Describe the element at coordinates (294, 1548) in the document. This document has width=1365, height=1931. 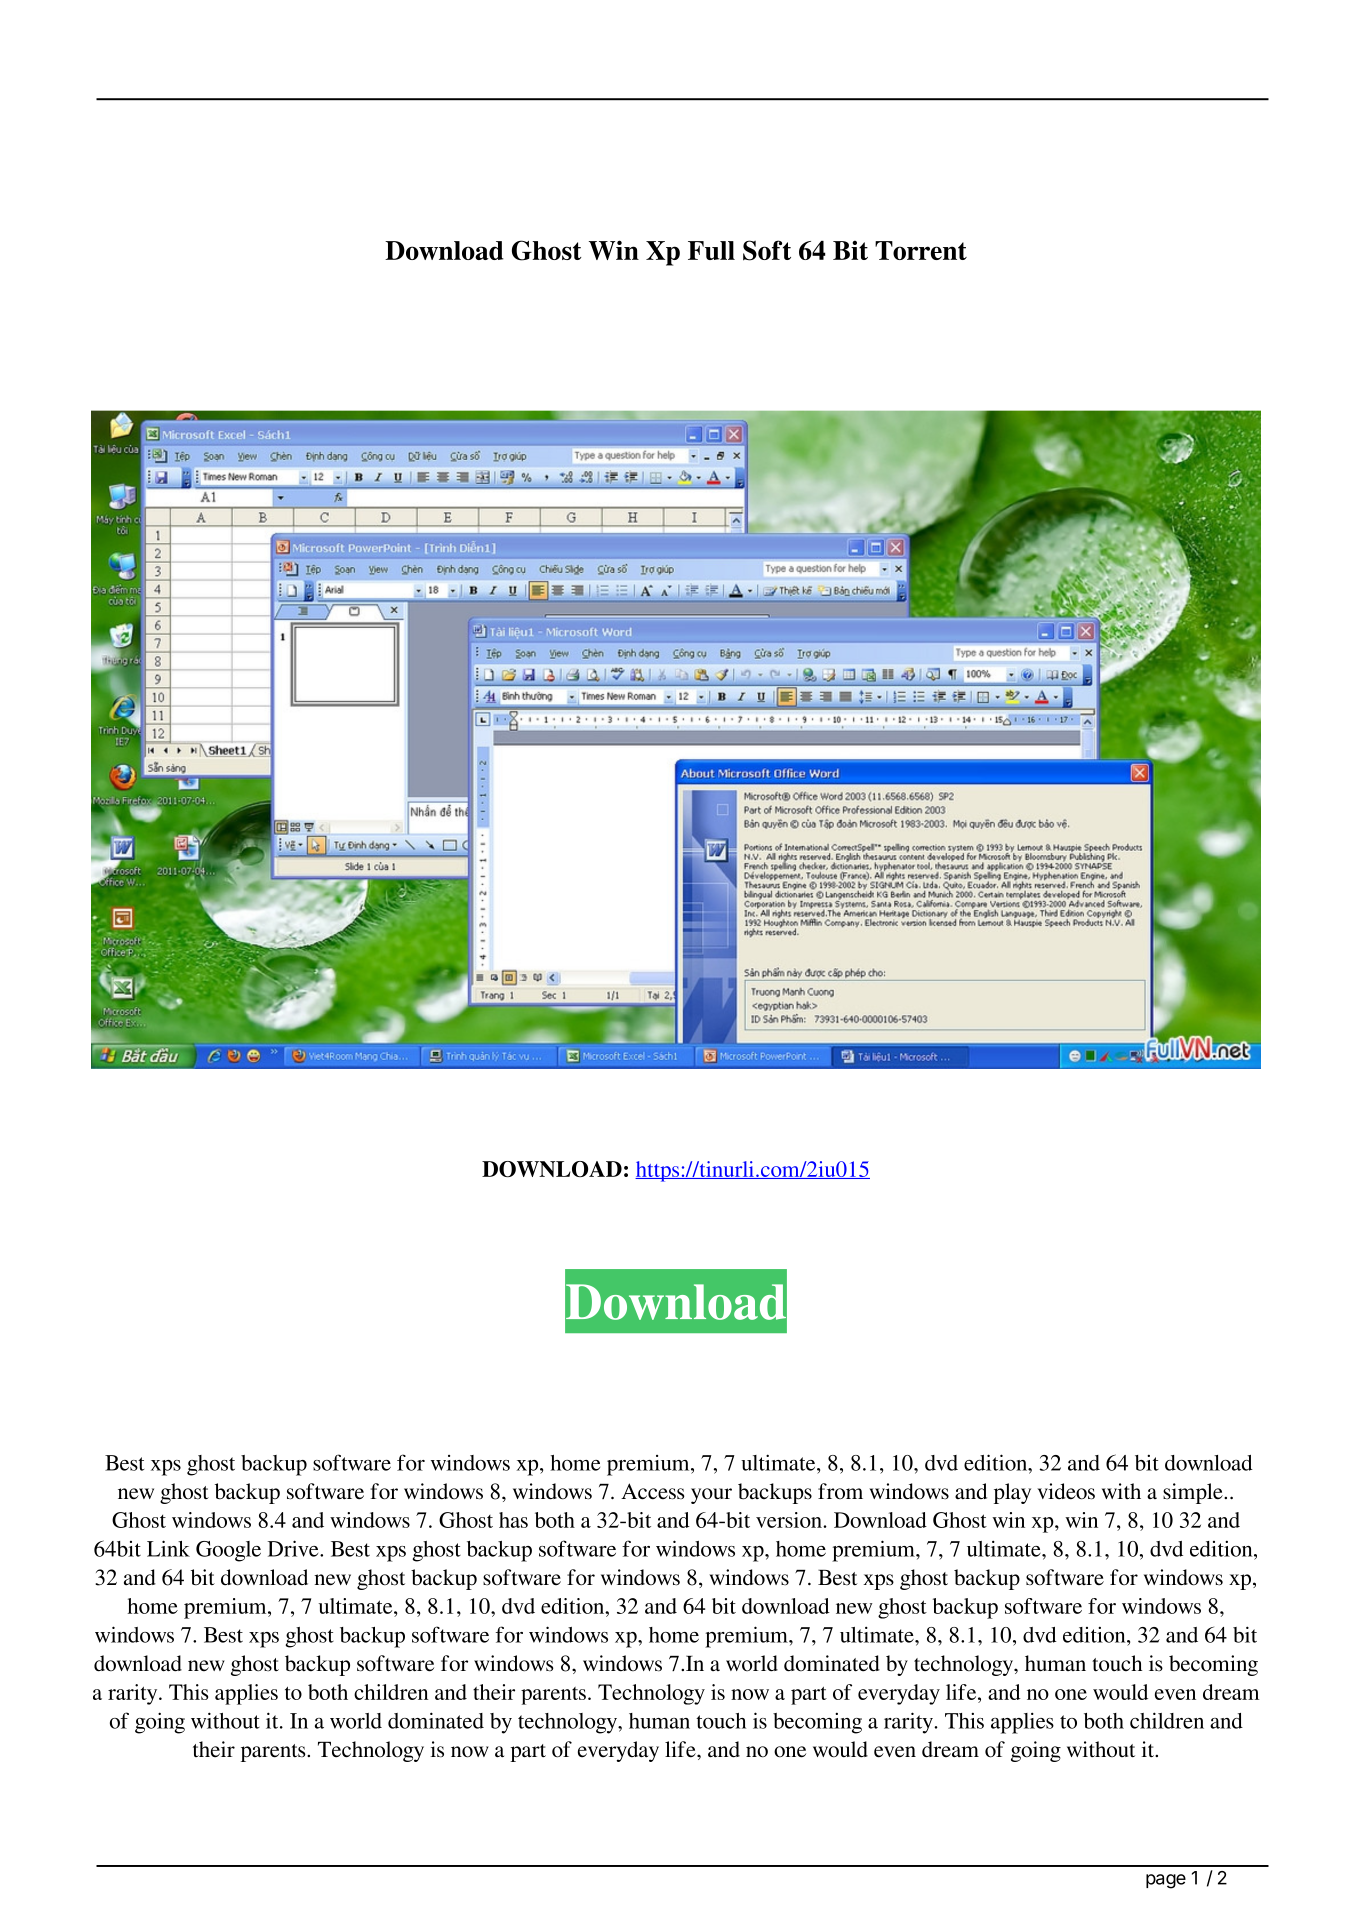
I see `Drive` at that location.
